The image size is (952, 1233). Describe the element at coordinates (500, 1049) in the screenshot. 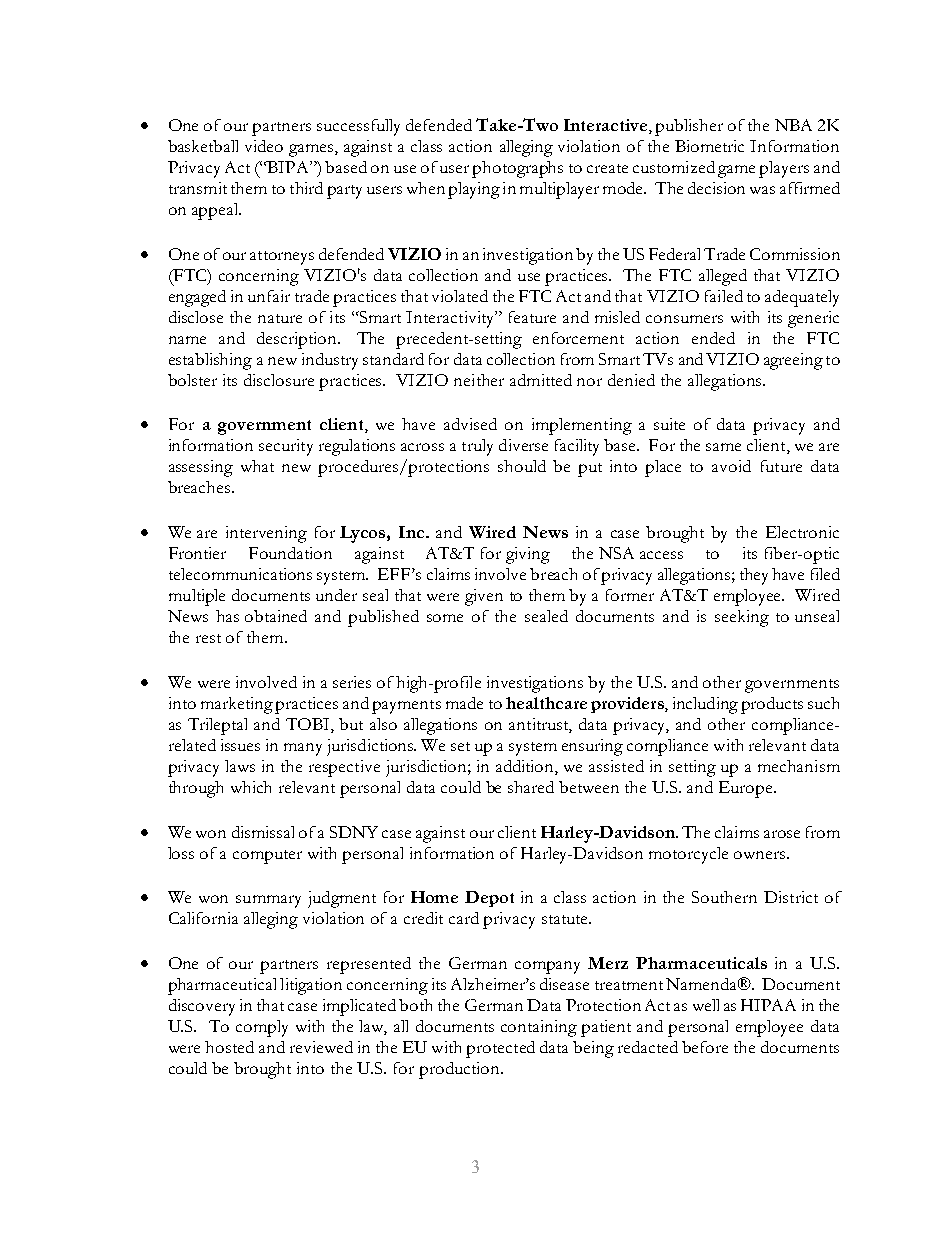

I see `protected` at that location.
